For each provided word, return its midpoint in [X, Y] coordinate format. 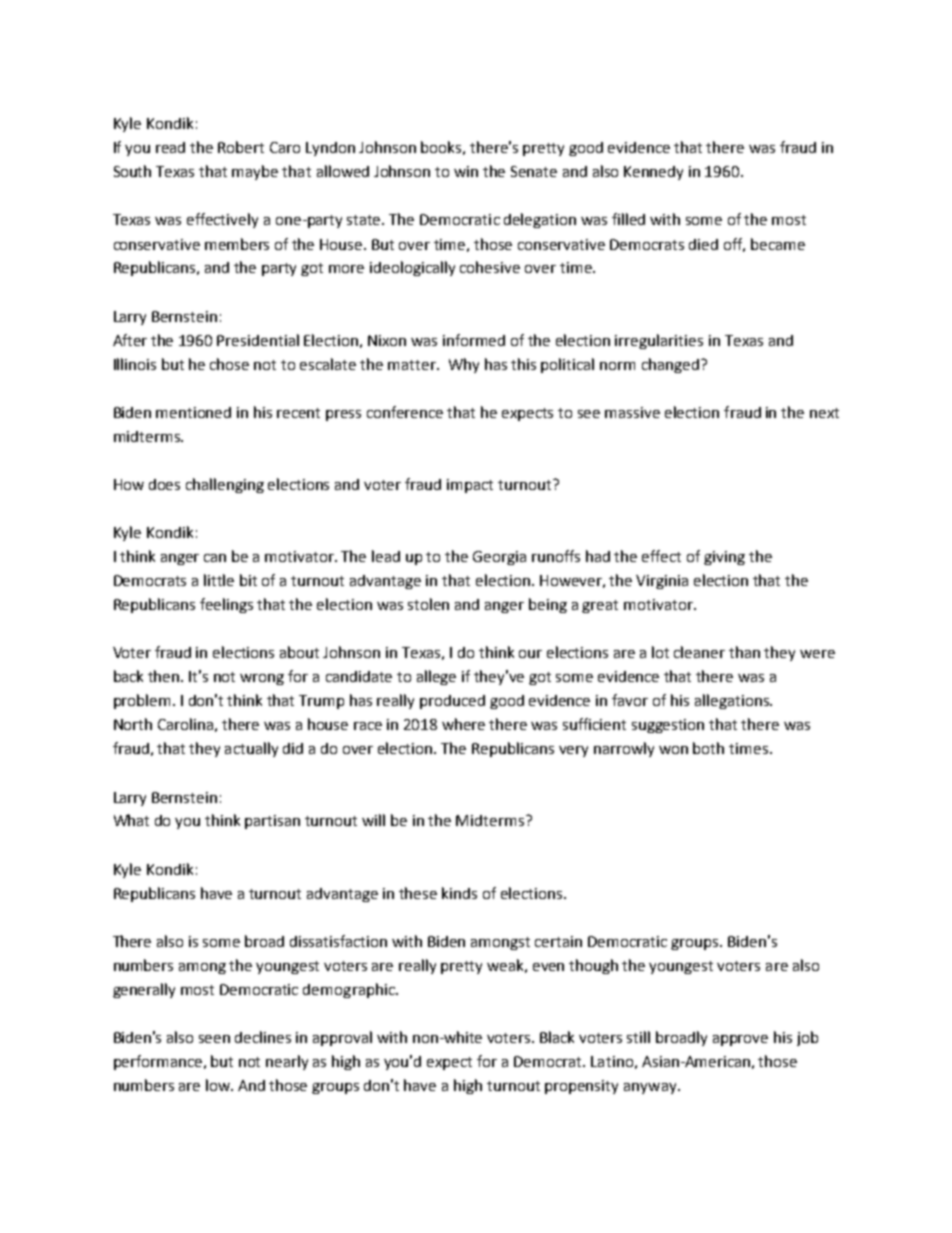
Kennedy [653, 173]
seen [214, 1039]
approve [740, 1040]
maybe [255, 172]
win [466, 171]
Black [557, 1037]
